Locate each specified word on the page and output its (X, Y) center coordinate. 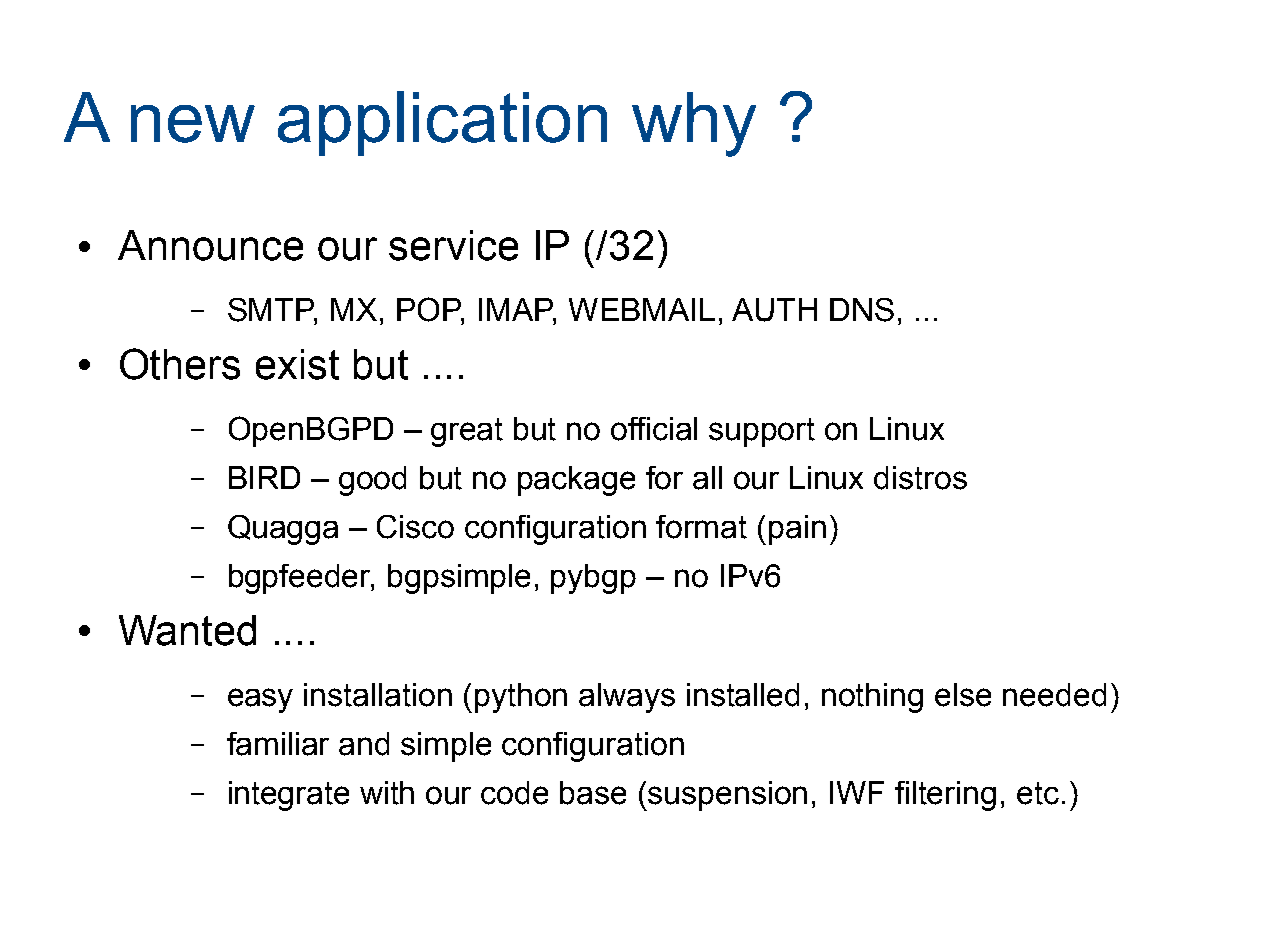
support (762, 432)
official (654, 429)
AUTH (774, 310)
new (193, 124)
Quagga (283, 530)
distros (920, 478)
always (627, 698)
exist (297, 364)
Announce (210, 245)
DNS (862, 310)
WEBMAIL (642, 309)
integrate (289, 796)
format (701, 527)
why (694, 124)
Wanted (187, 630)
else (963, 695)
